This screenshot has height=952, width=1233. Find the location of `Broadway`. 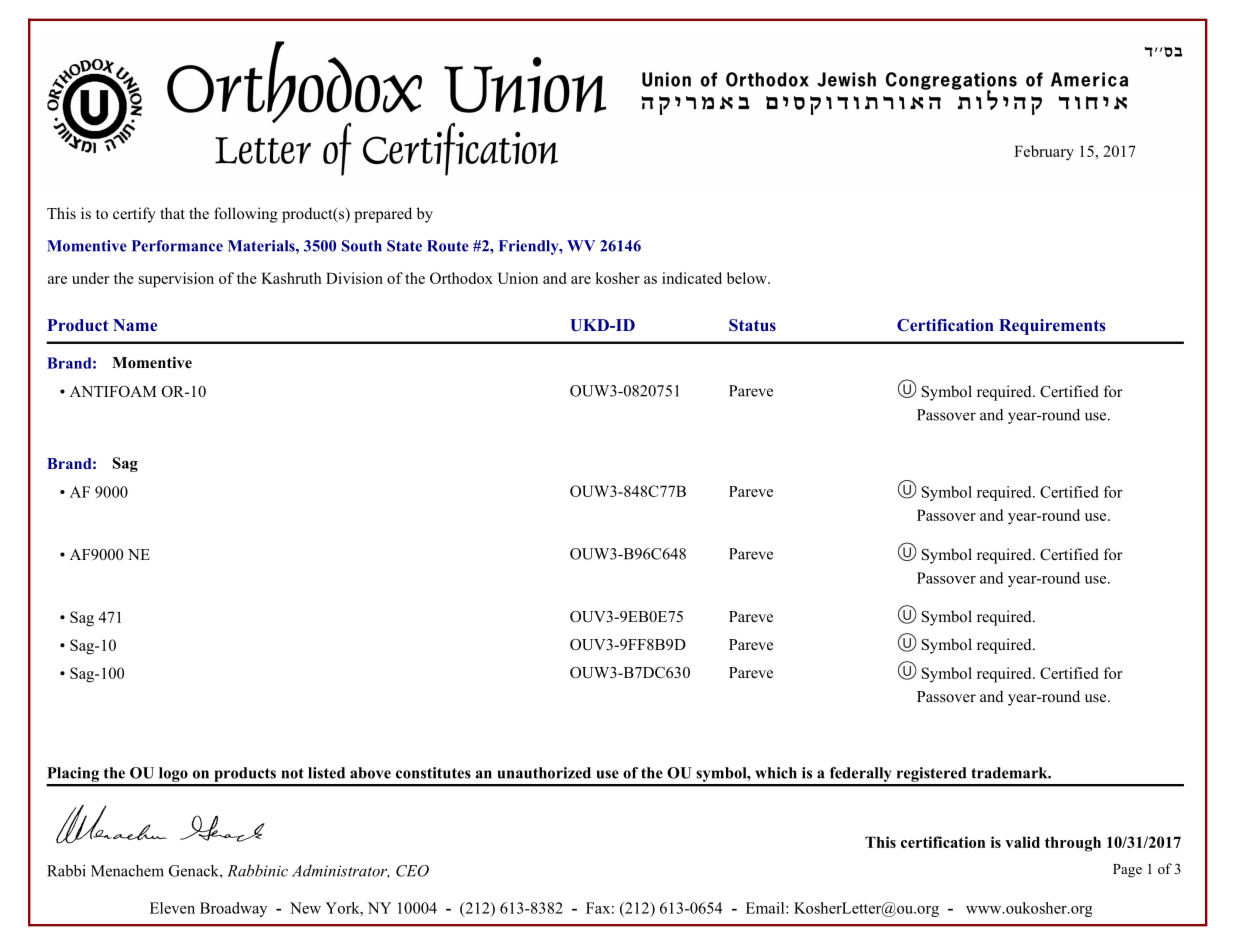

Broadway is located at coordinates (233, 909).
